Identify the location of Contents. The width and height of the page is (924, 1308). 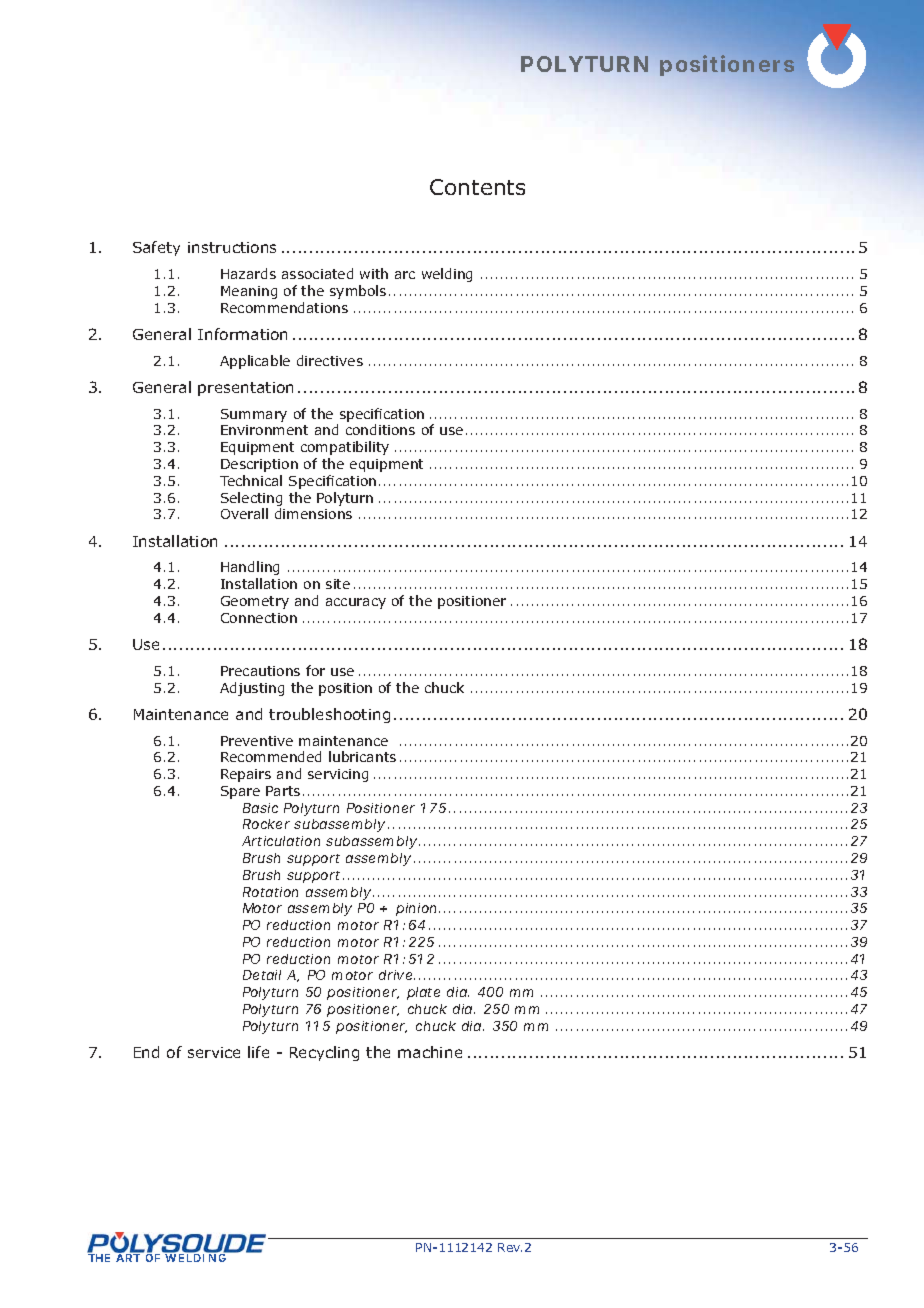
(477, 187).
